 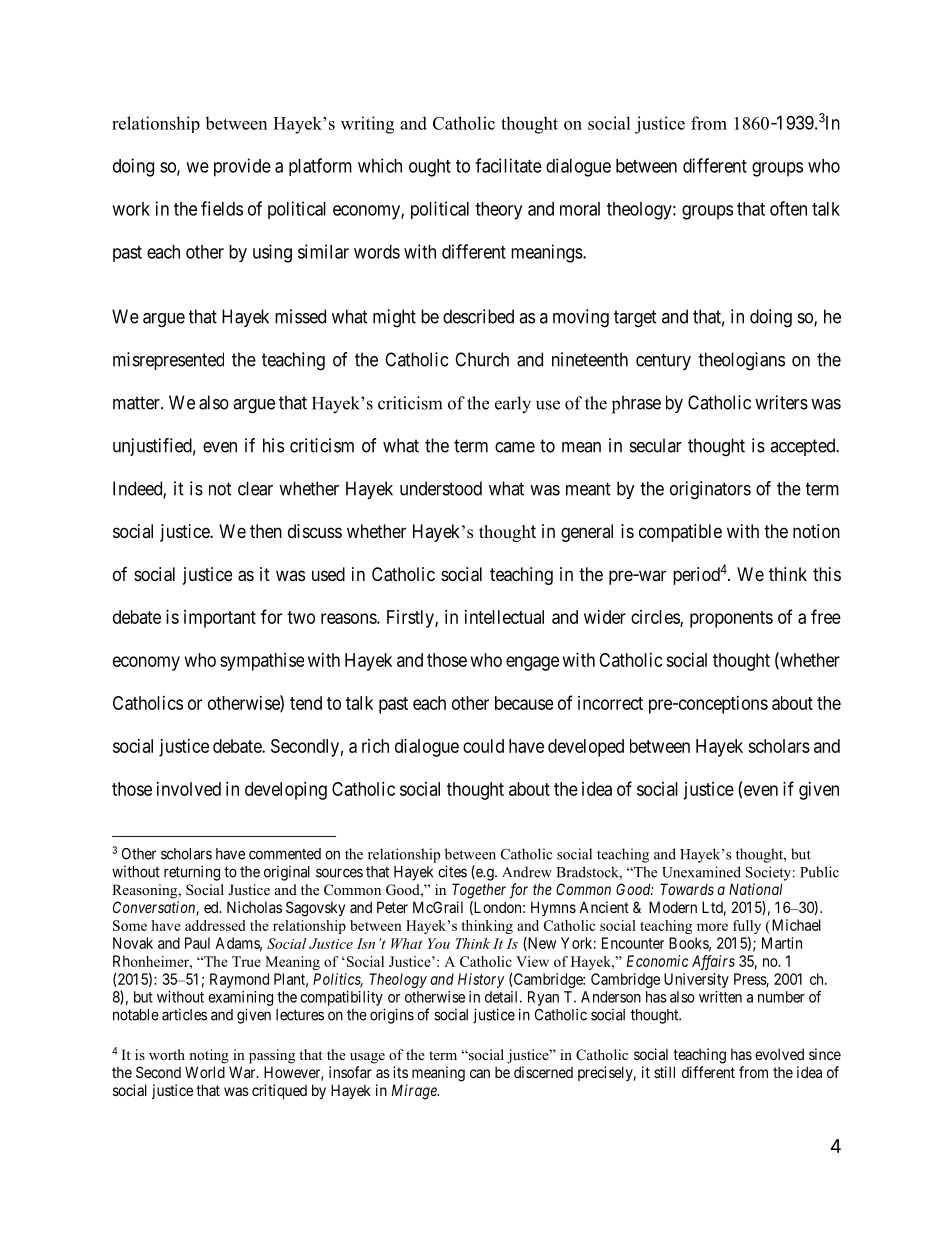 What do you see at coordinates (242, 167) in the screenshot?
I see `provide` at bounding box center [242, 167].
